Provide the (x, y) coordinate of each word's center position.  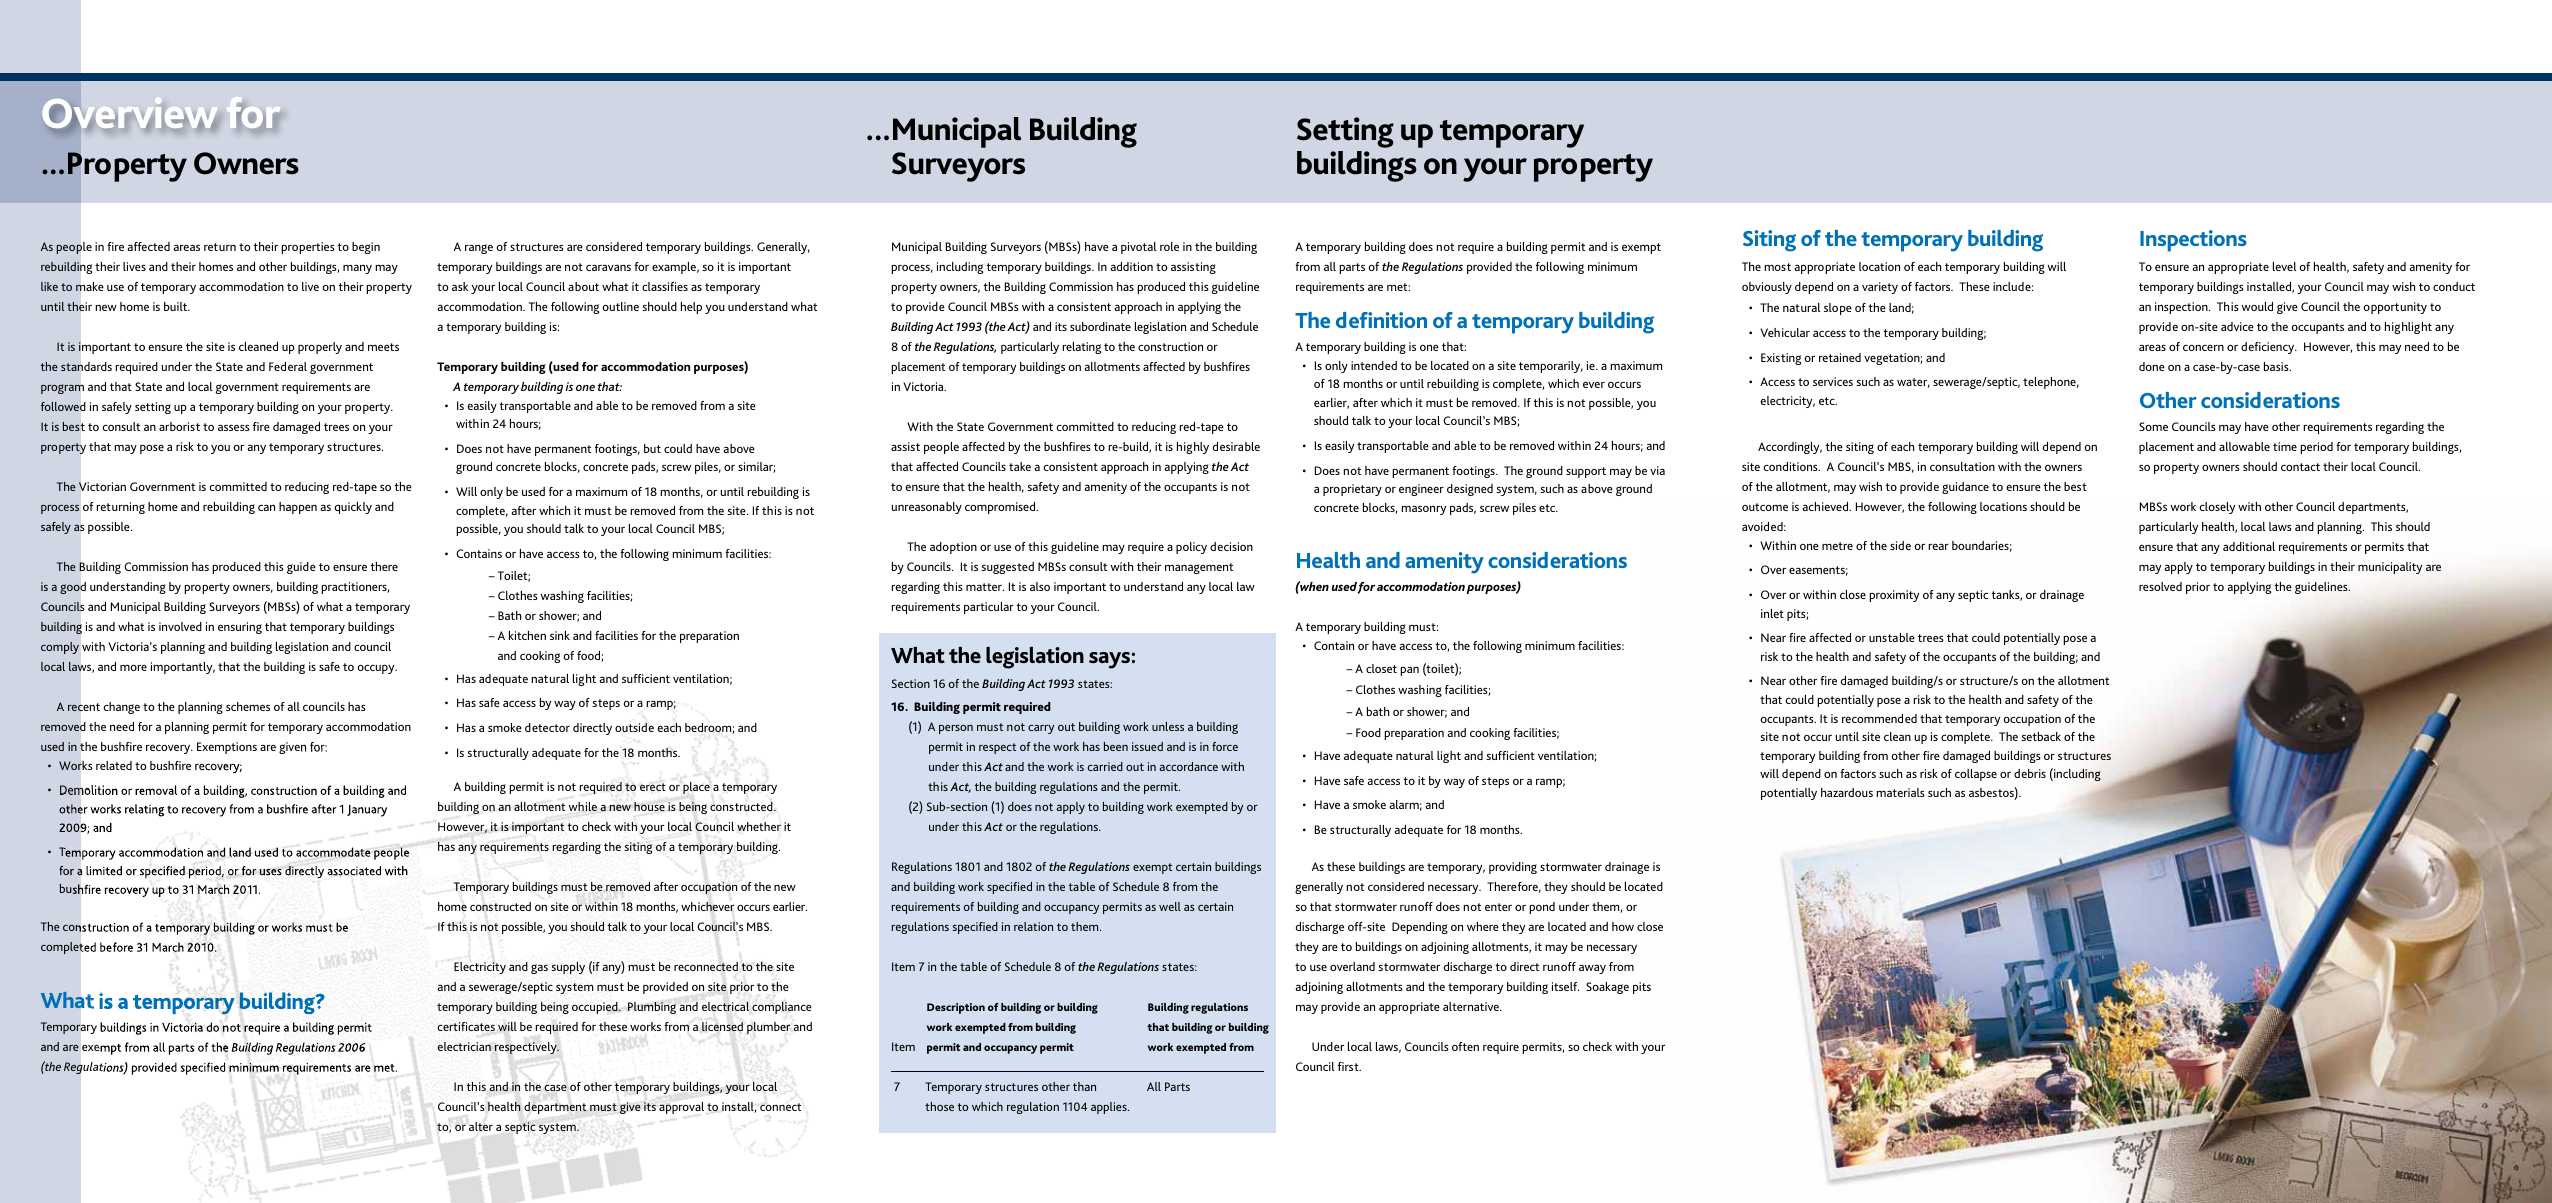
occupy (377, 669)
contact (2300, 467)
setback (2041, 736)
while (583, 806)
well (1170, 906)
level (2284, 266)
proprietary (1352, 490)
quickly (353, 508)
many (357, 269)
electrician (464, 1046)
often (1465, 1046)
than (1084, 1086)
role (1169, 246)
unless (1168, 726)
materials (1900, 792)
